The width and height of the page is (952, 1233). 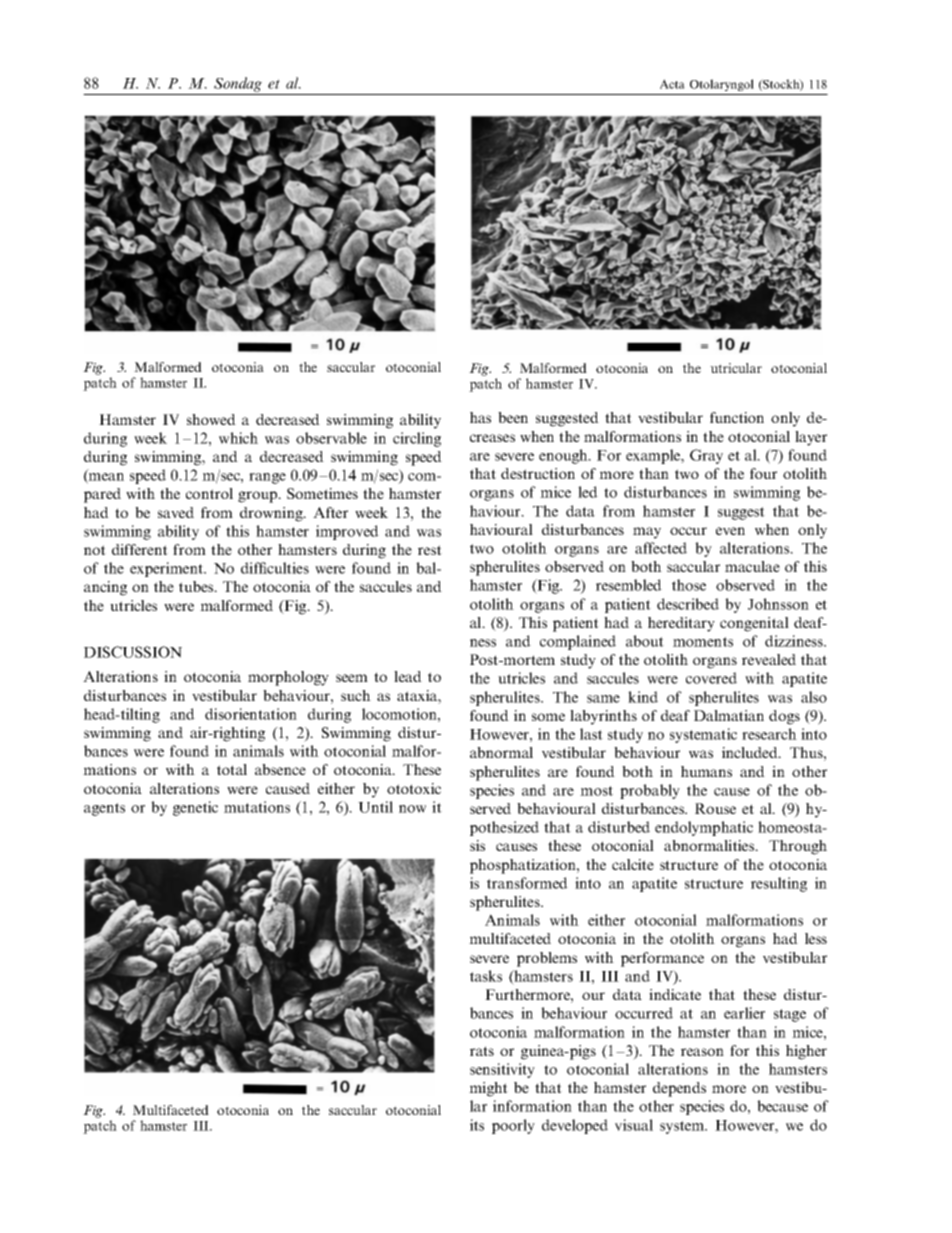 I want to click on congenital, so click(x=754, y=624).
